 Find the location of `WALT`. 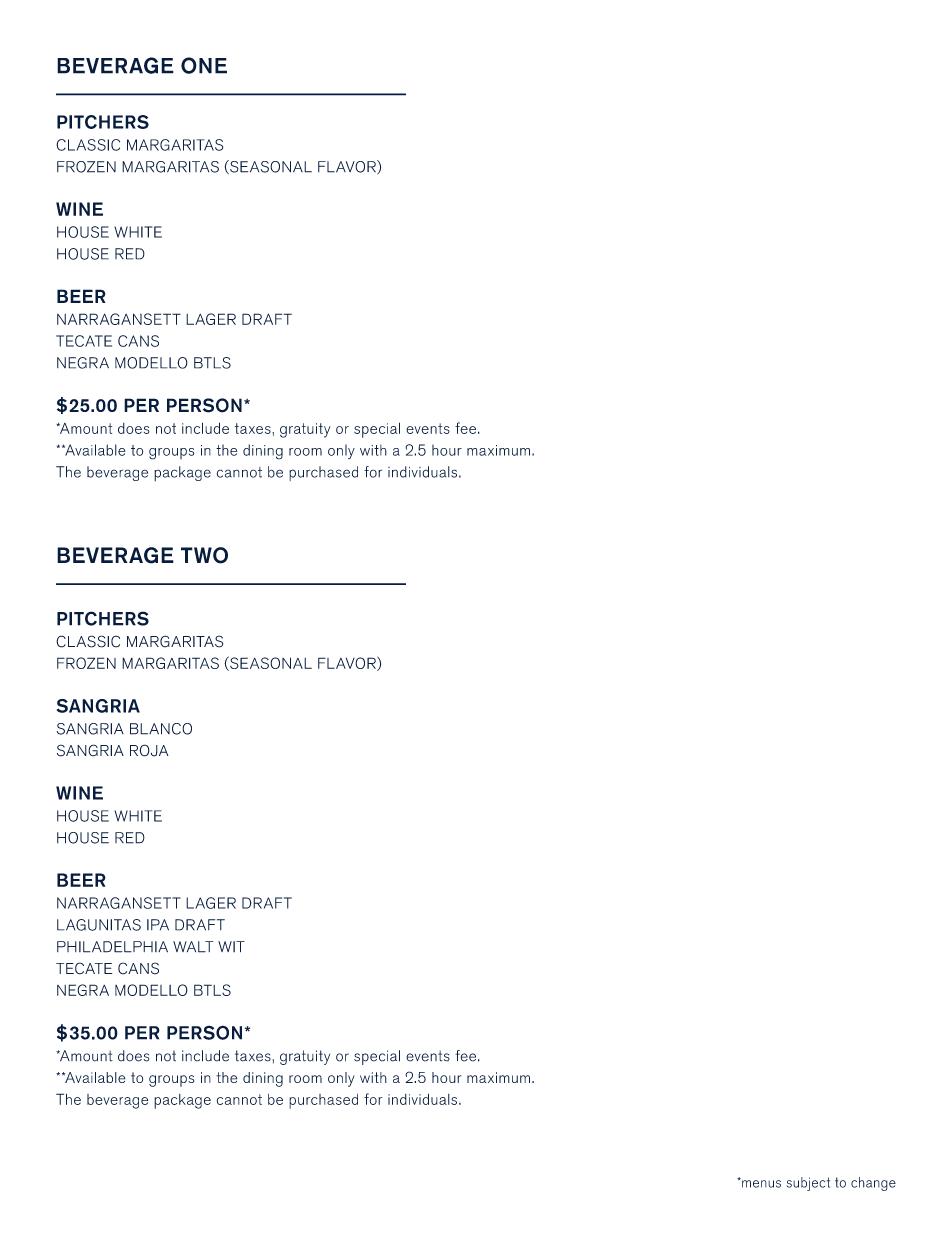

WALT is located at coordinates (193, 947).
